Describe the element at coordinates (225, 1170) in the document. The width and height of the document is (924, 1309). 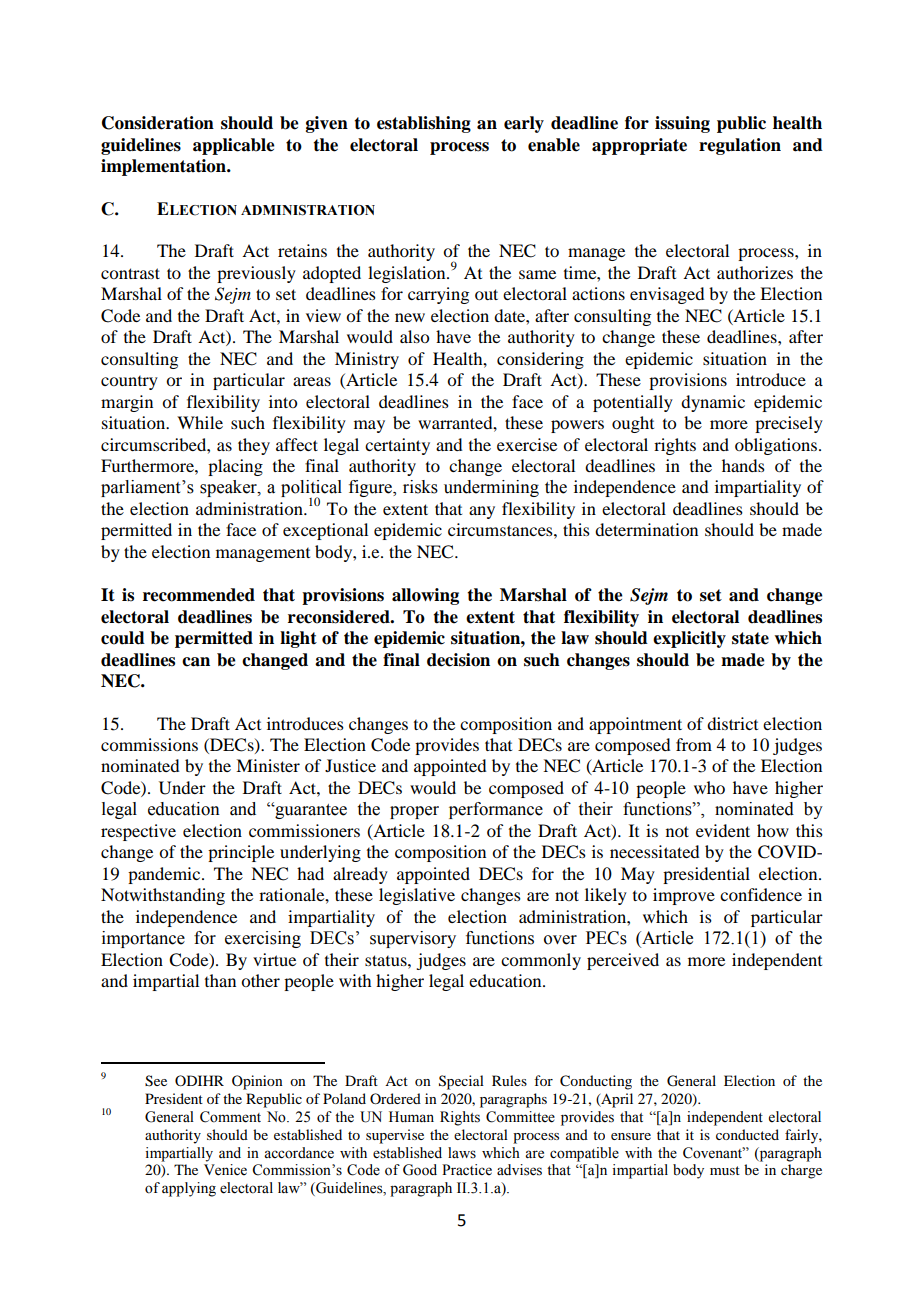
I see `Venice` at that location.
